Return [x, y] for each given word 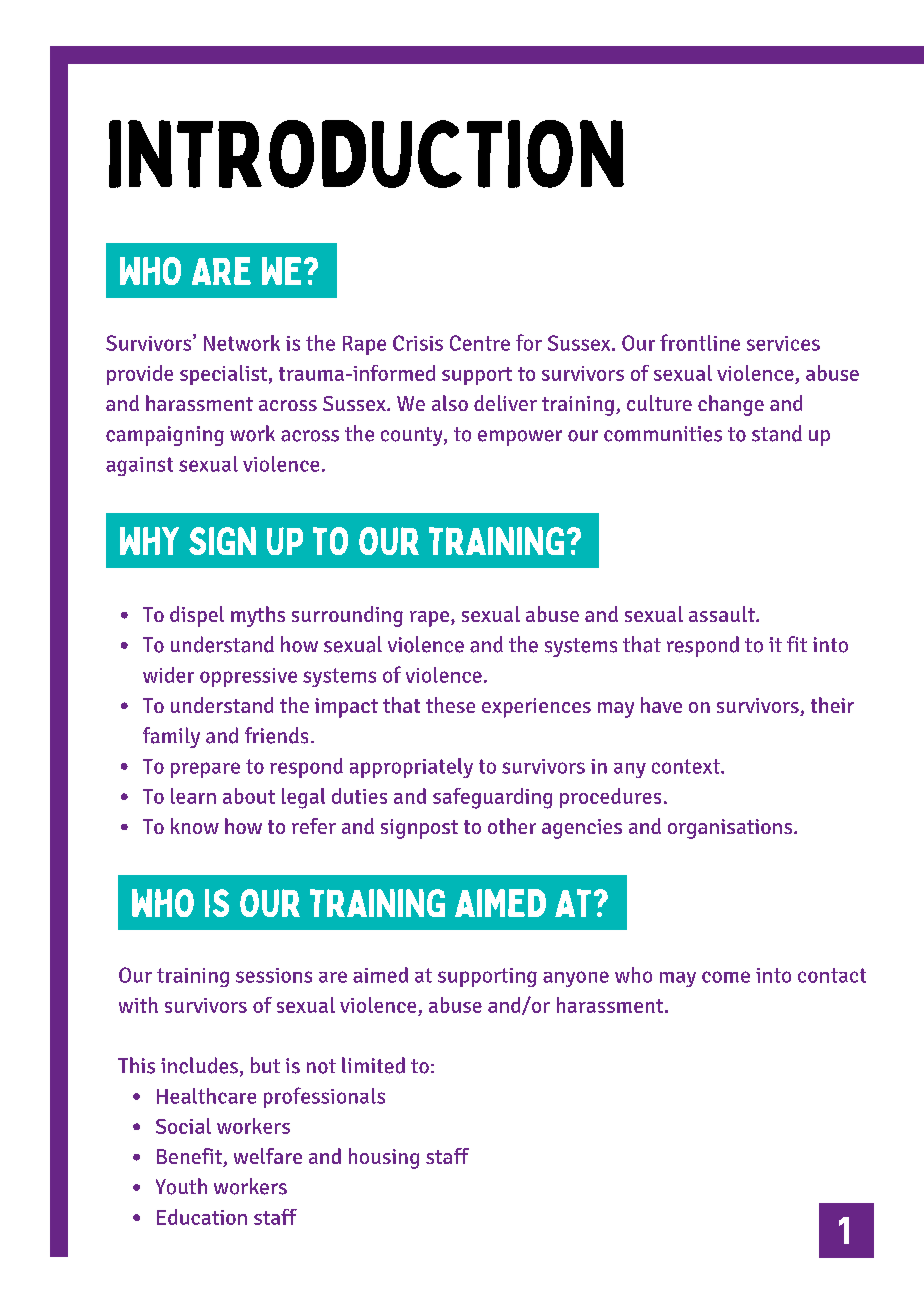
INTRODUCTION [366, 154]
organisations [731, 829]
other [512, 826]
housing [384, 1158]
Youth [181, 1186]
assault [723, 614]
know [195, 826]
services [783, 343]
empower [520, 438]
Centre [480, 343]
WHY [149, 541]
